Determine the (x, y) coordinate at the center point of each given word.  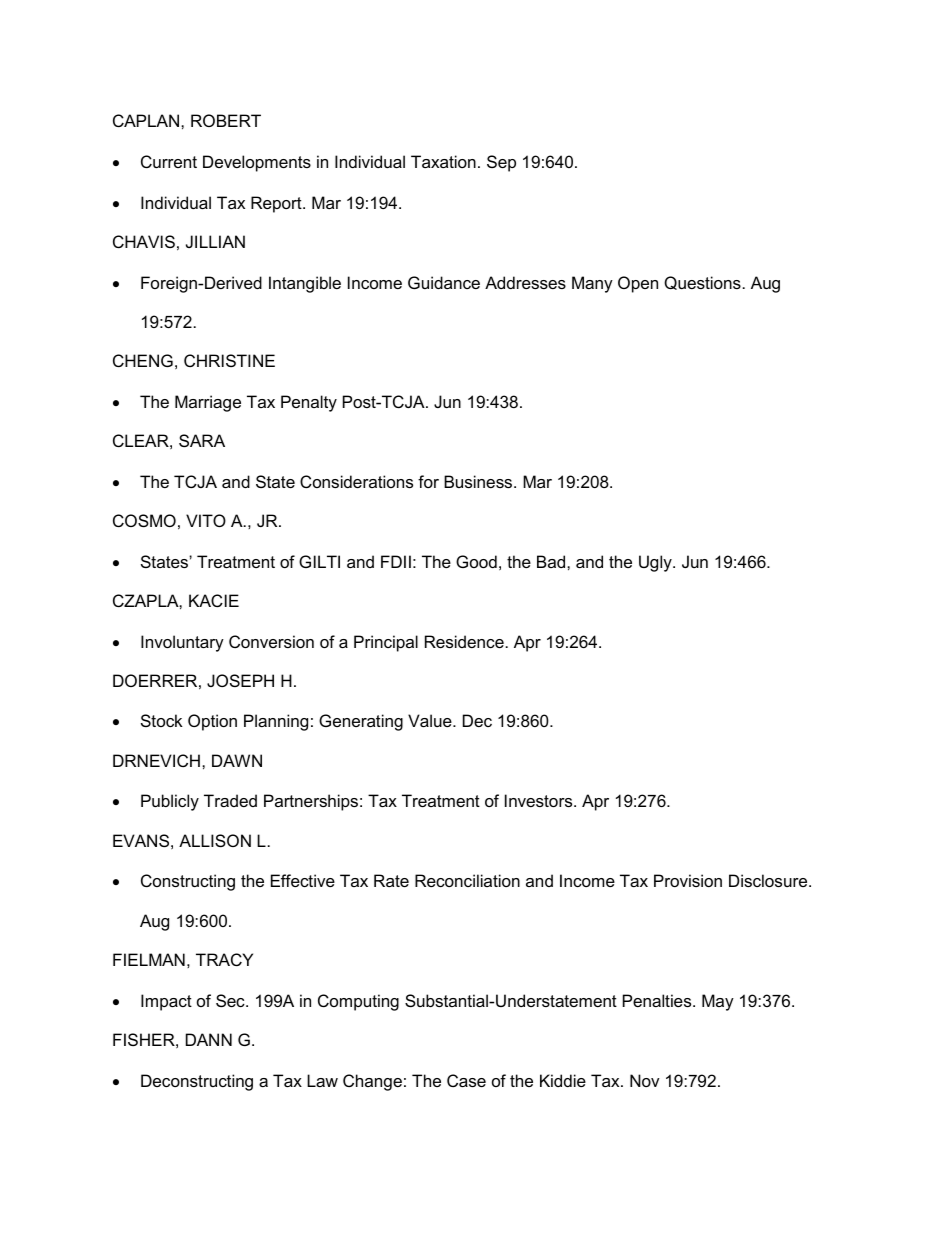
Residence (464, 641)
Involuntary (182, 643)
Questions (702, 283)
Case (466, 1080)
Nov (644, 1080)
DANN (209, 1039)
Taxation (443, 161)
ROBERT (226, 120)
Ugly (656, 563)
